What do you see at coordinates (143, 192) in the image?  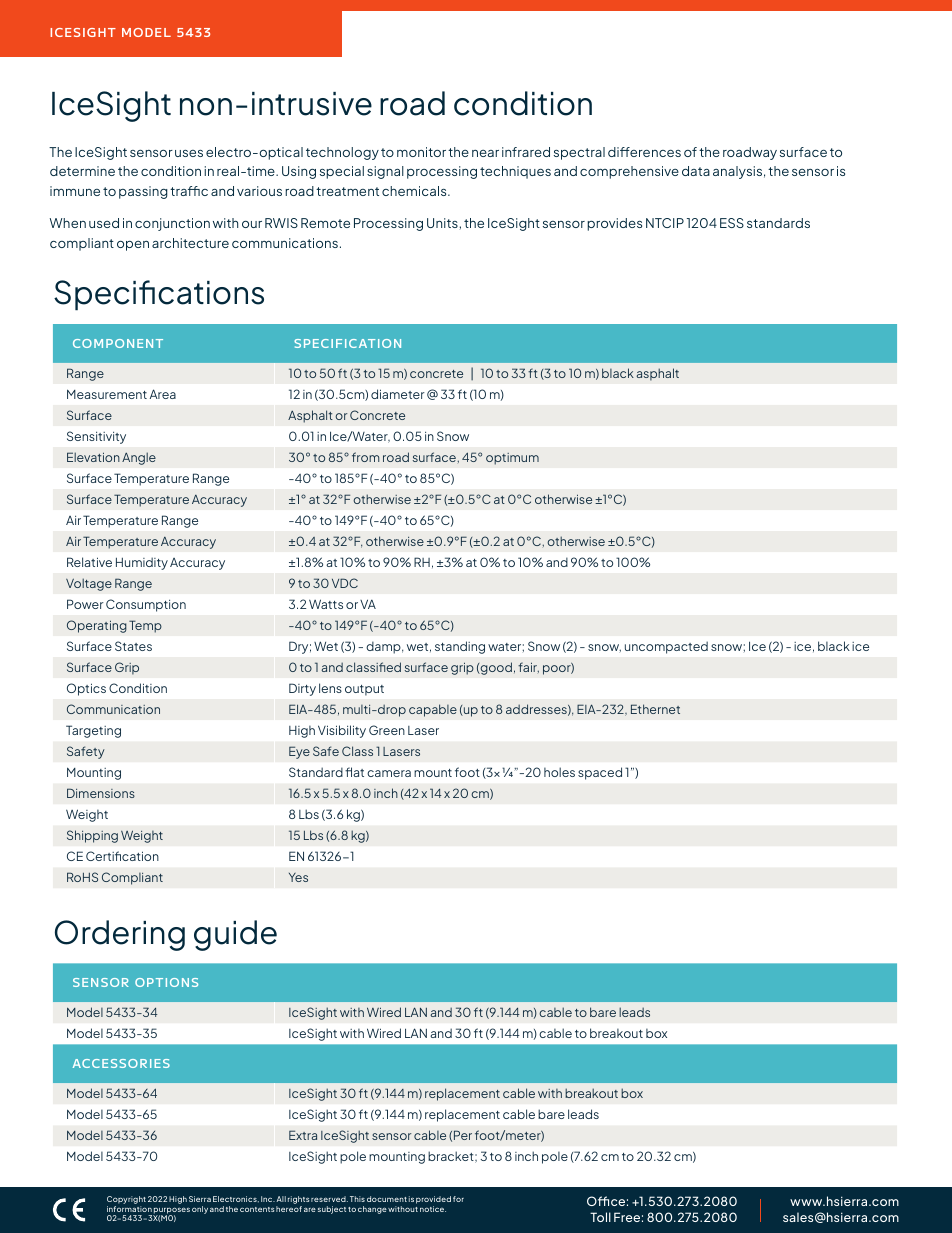 I see `passing` at bounding box center [143, 192].
